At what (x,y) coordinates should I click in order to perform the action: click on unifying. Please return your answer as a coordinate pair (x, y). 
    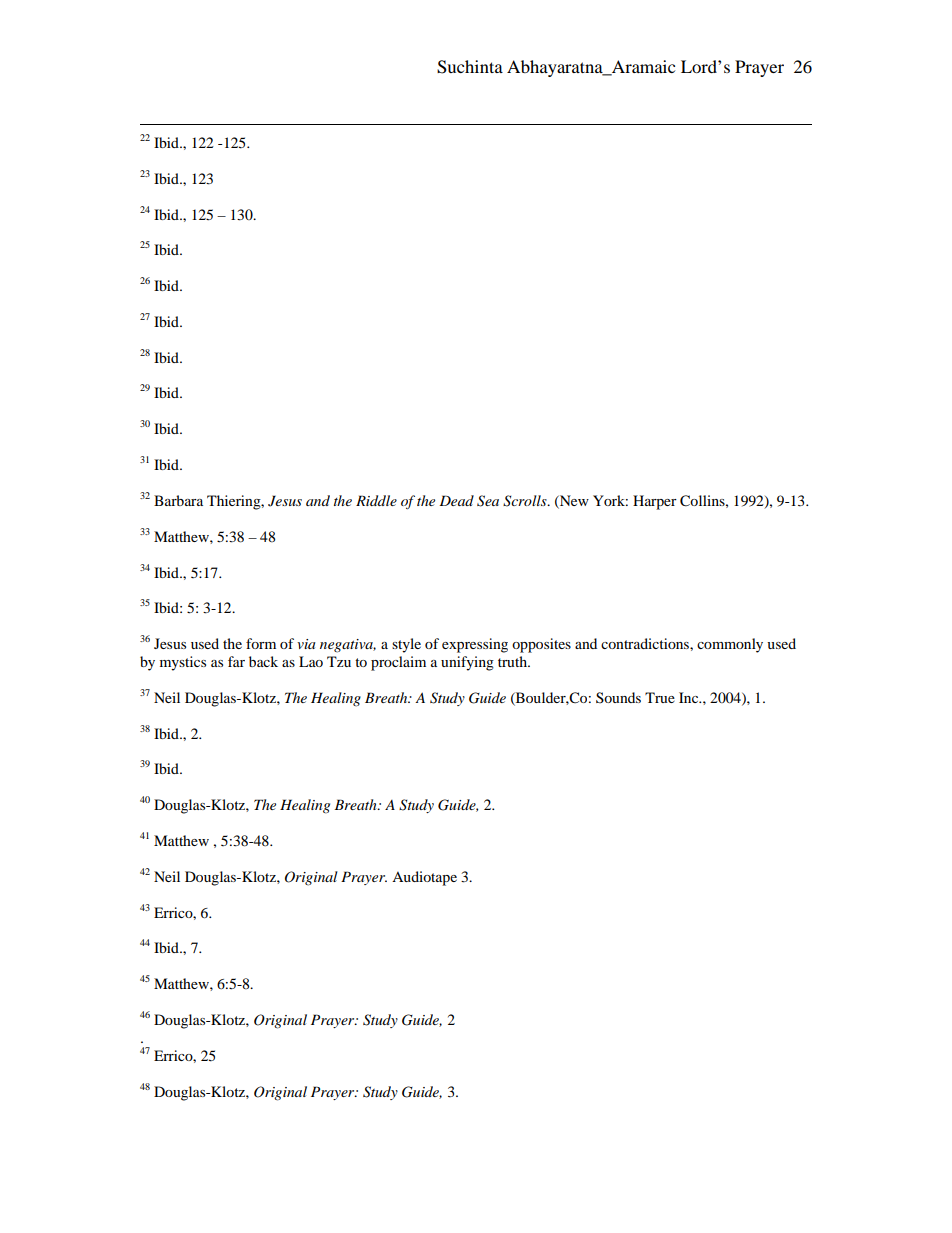
    Looking at the image, I should click on (467, 663).
